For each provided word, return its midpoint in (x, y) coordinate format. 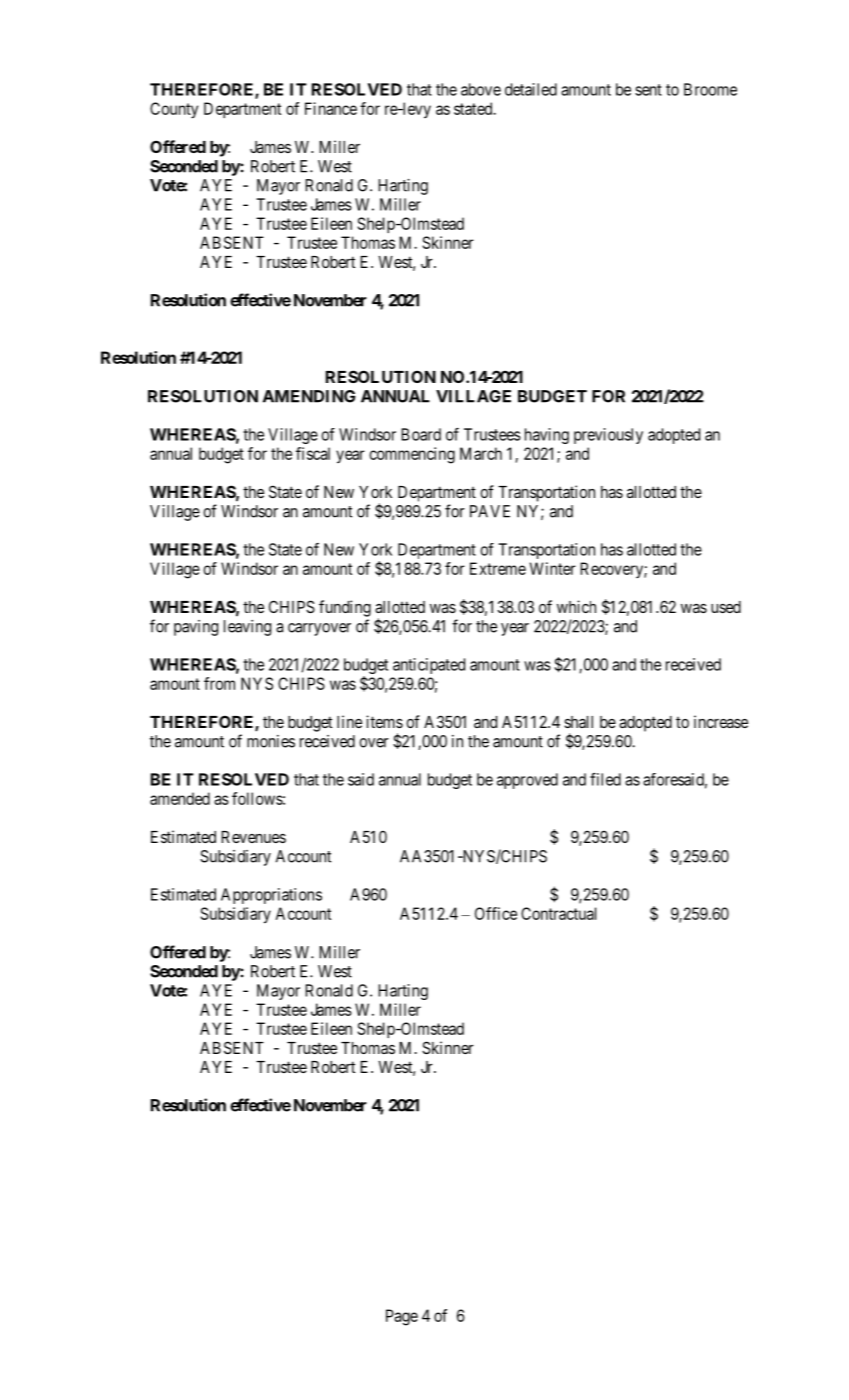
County (174, 110)
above (481, 89)
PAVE (490, 511)
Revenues (253, 837)
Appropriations (271, 896)
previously (608, 436)
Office (496, 913)
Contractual (558, 913)
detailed (531, 89)
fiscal (313, 453)
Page (402, 1317)
